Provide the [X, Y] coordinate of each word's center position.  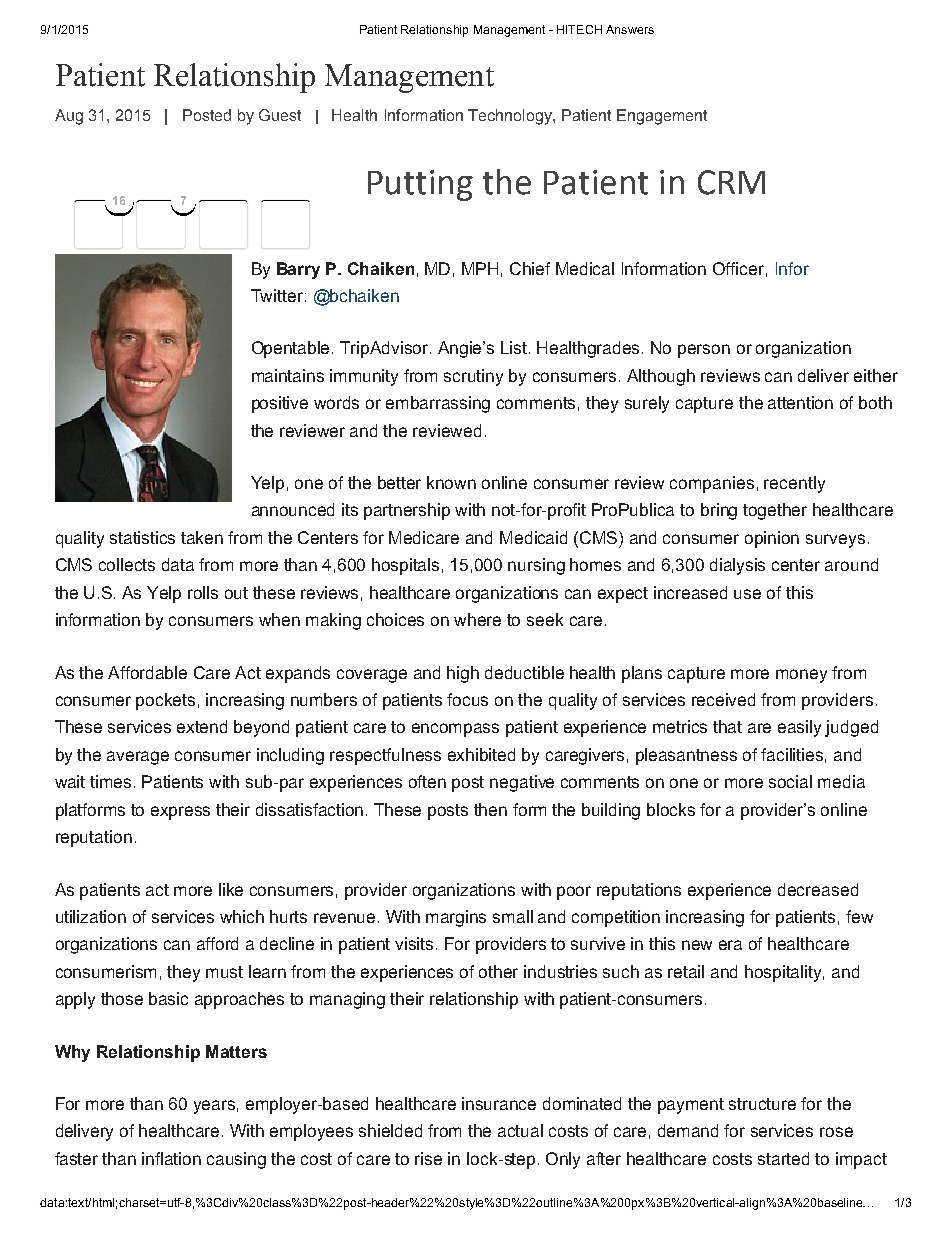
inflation [171, 1158]
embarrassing [438, 404]
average [138, 758]
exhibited [481, 754]
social [790, 781]
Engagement [662, 117]
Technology [511, 117]
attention [800, 402]
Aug [69, 117]
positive [280, 404]
